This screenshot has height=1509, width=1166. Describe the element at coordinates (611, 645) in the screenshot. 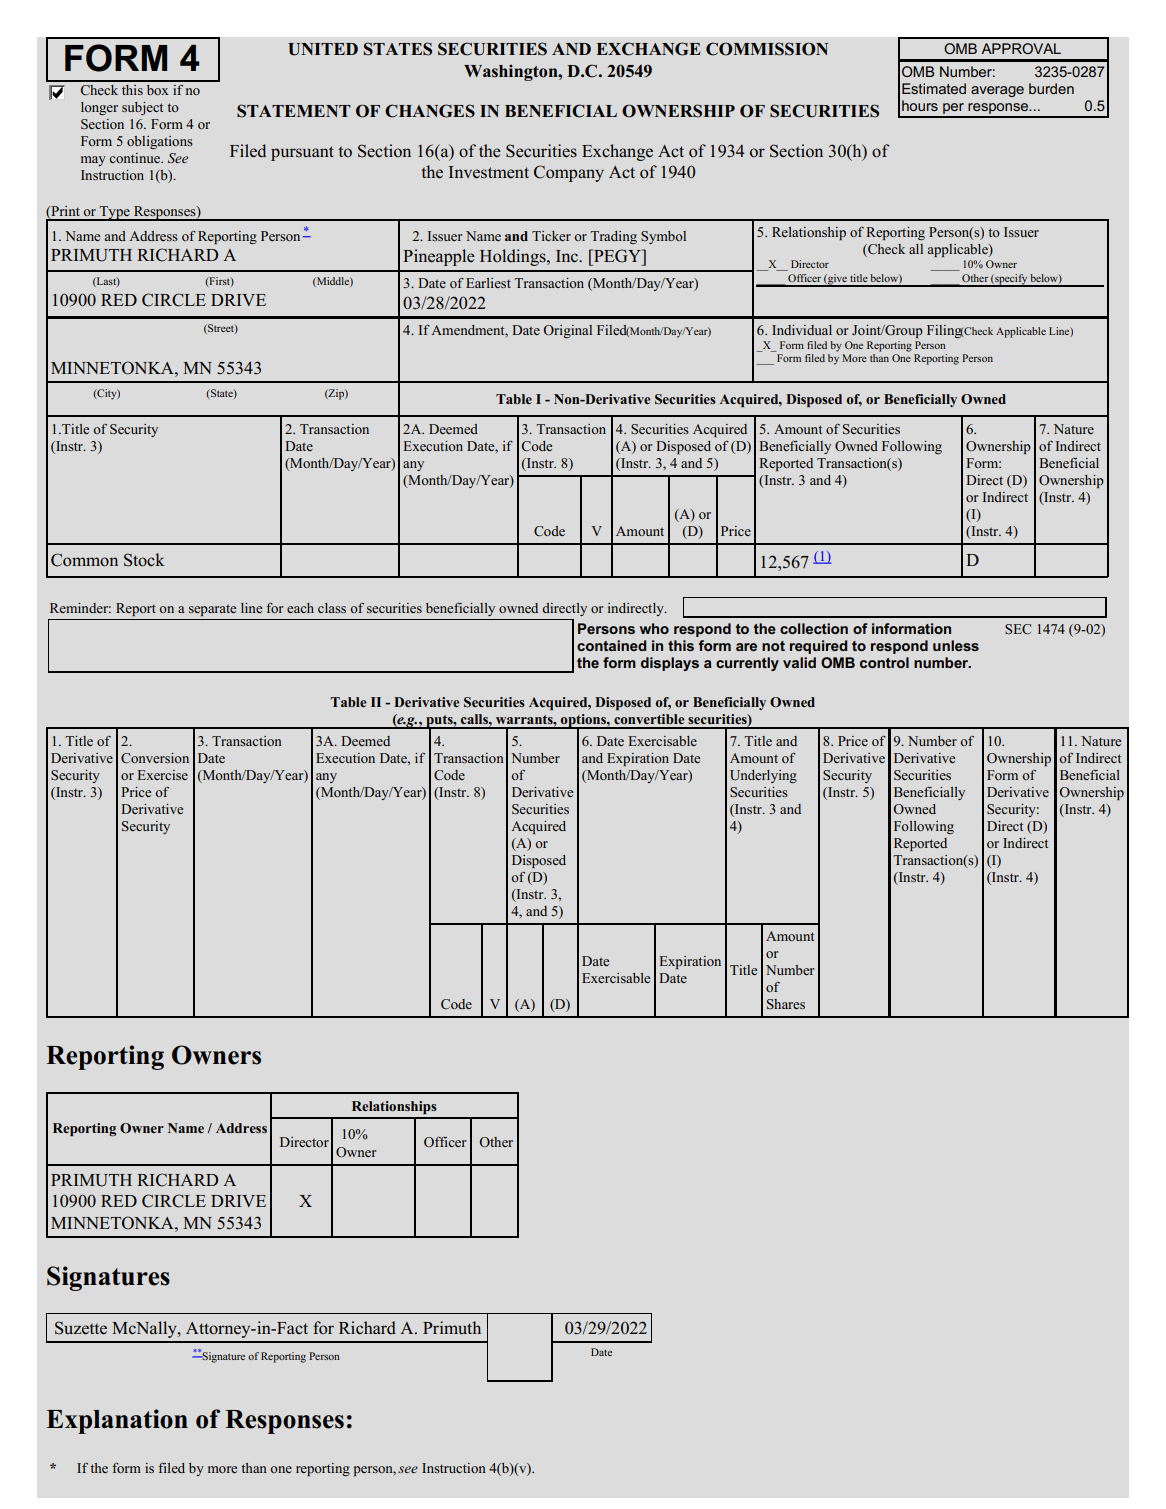

I see `contained` at that location.
